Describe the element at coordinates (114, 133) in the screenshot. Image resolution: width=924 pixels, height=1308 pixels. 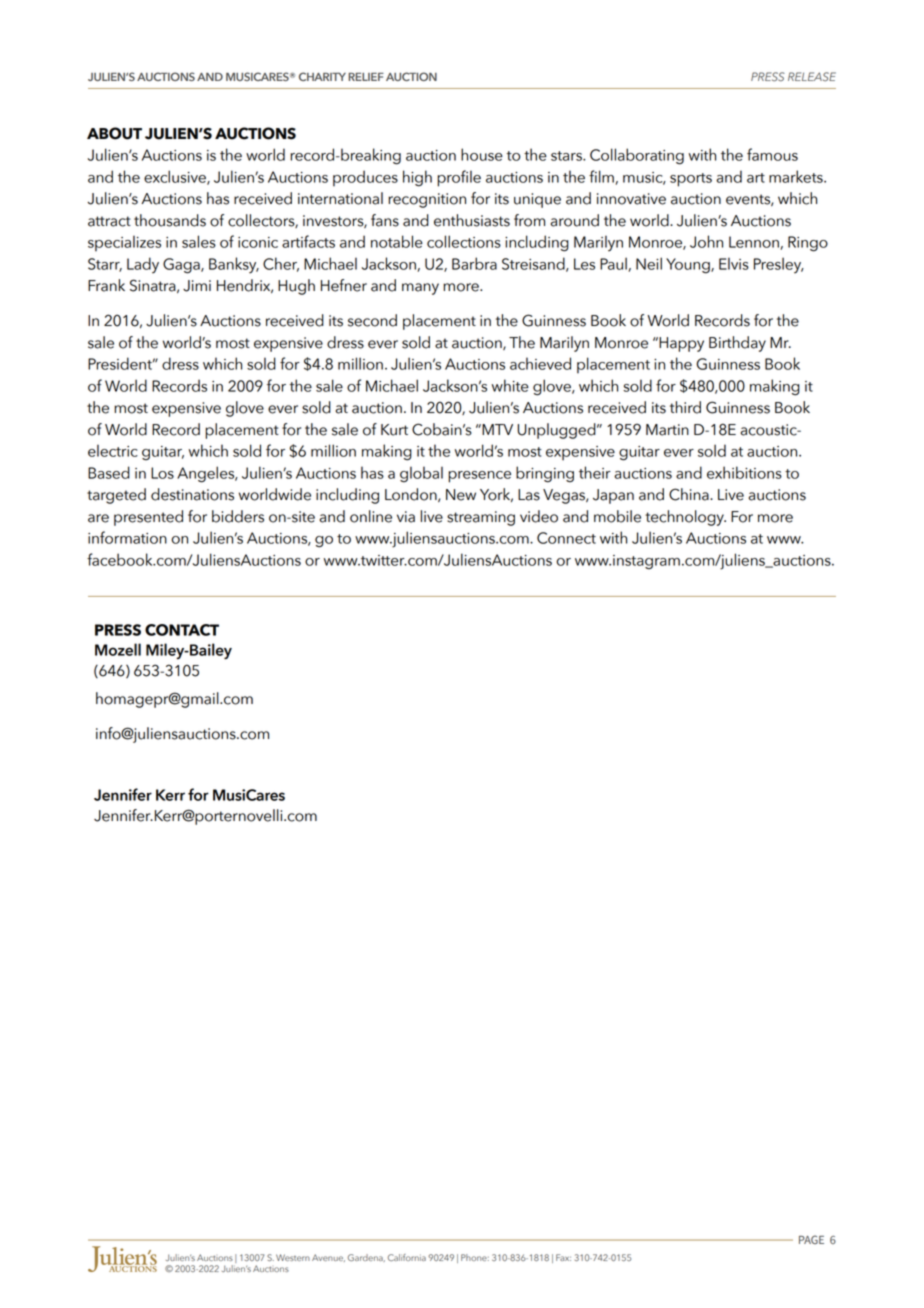
I see `ABOUT` at that location.
